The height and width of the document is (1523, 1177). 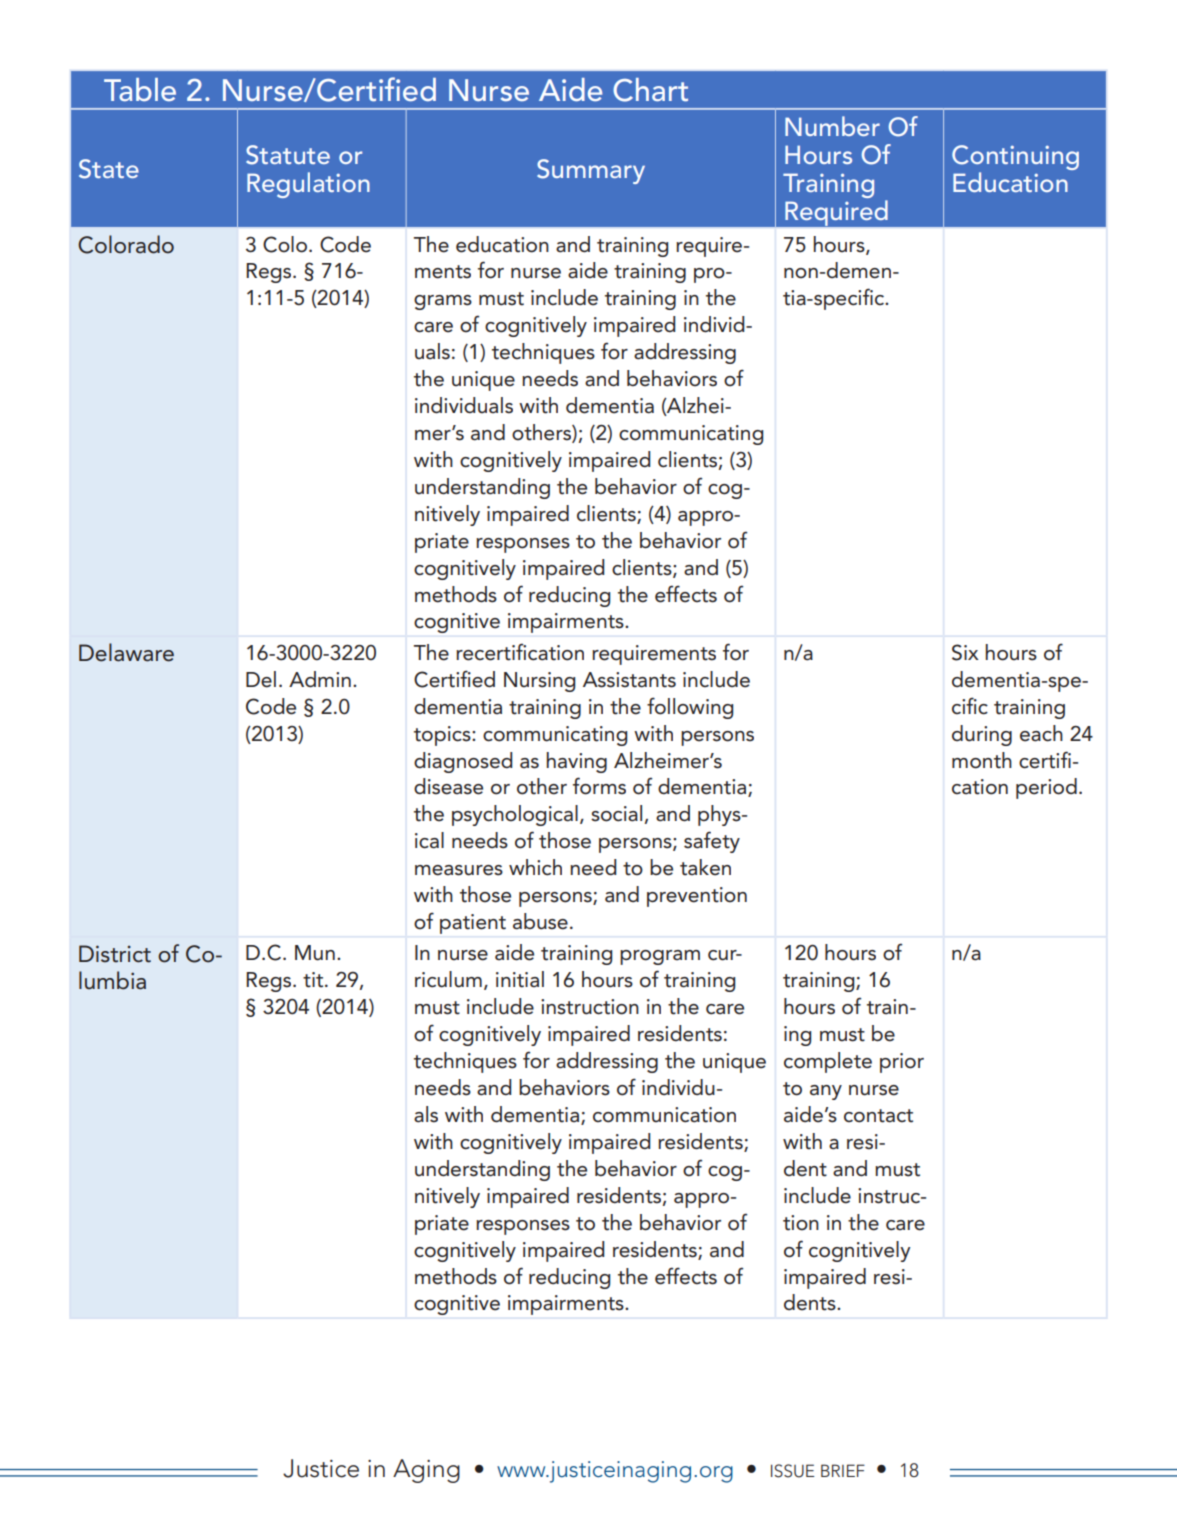 What do you see at coordinates (591, 171) in the document?
I see `Summary` at bounding box center [591, 171].
